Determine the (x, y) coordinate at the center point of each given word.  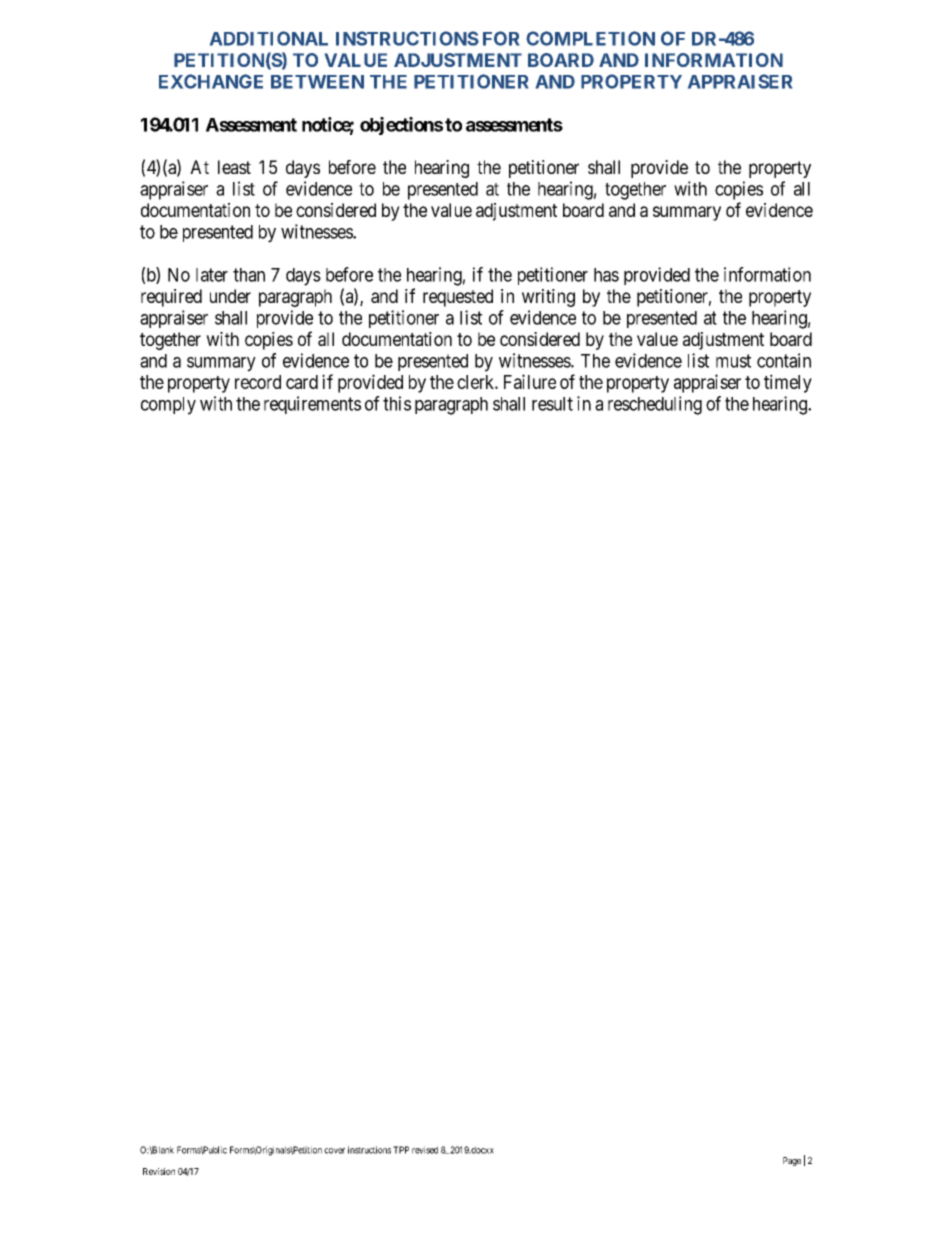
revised (425, 1150)
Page (792, 1161)
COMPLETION (590, 38)
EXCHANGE (211, 81)
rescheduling (655, 405)
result (552, 404)
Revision (159, 1171)
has (606, 275)
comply (168, 406)
